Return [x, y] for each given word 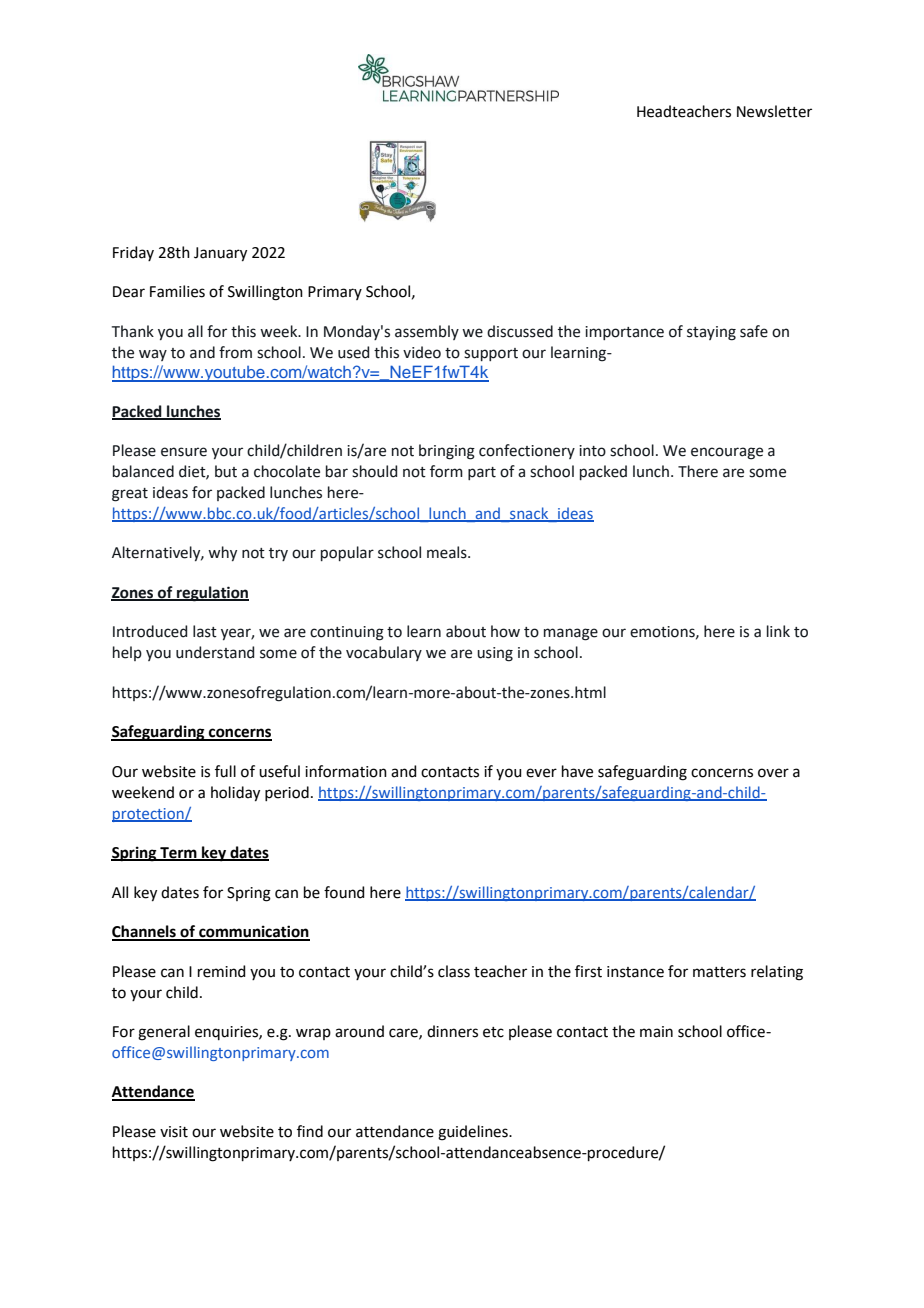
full [225, 771]
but [226, 471]
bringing [447, 452]
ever [541, 773]
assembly [427, 332]
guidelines [474, 1133]
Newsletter [774, 111]
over [773, 773]
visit [174, 1132]
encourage [727, 453]
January [220, 254]
